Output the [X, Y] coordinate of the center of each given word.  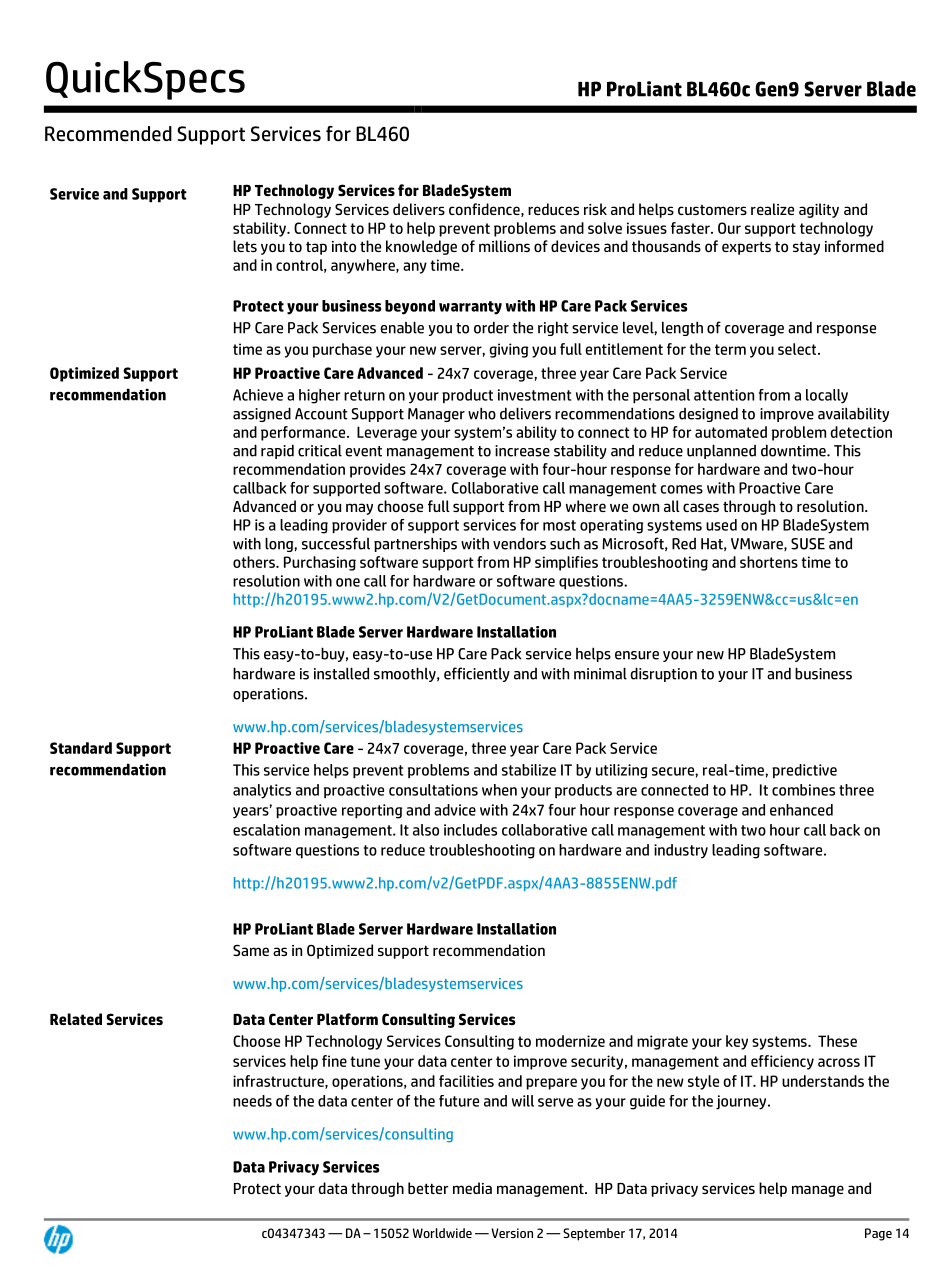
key [737, 1042]
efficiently [477, 674]
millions [504, 246]
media [472, 1188]
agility [819, 210]
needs [252, 1101]
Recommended [108, 134]
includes [470, 830]
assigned [262, 414]
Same [251, 950]
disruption [663, 674]
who [482, 413]
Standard [81, 748]
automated [731, 432]
